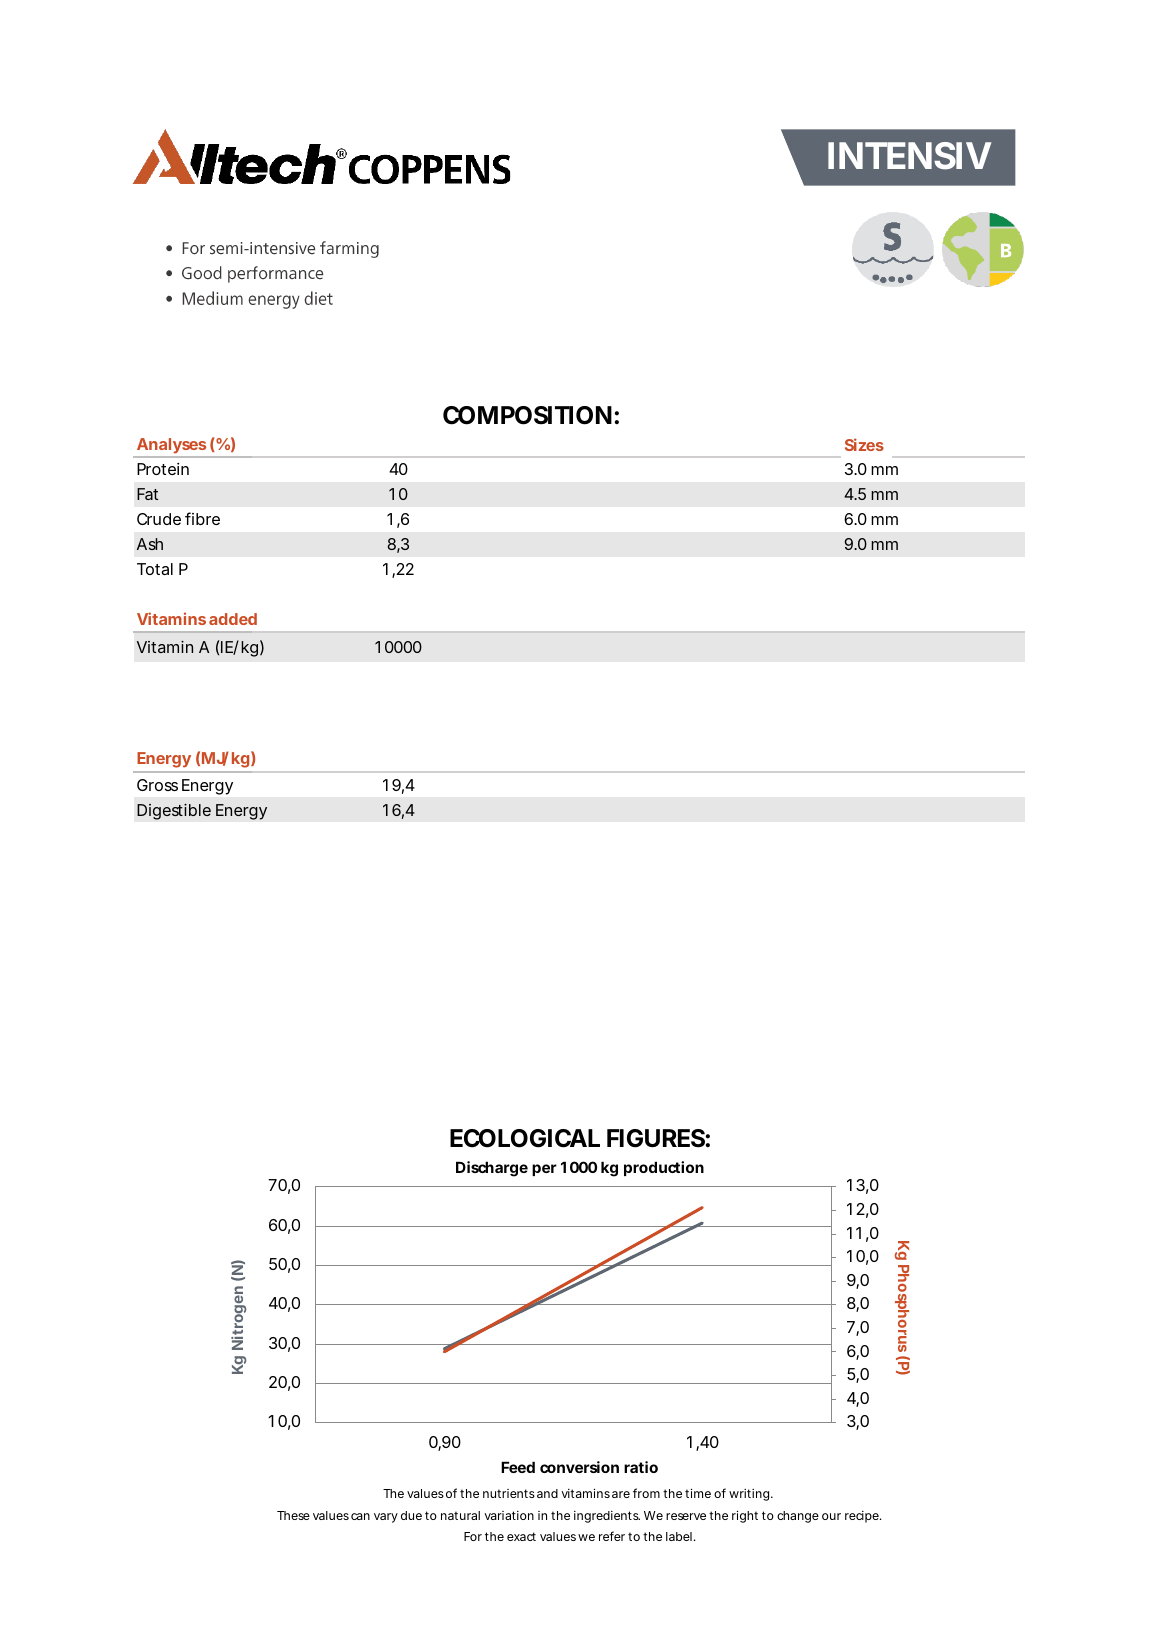 The image size is (1158, 1637). Describe the element at coordinates (171, 445) in the page. I see `Analyses` at that location.
